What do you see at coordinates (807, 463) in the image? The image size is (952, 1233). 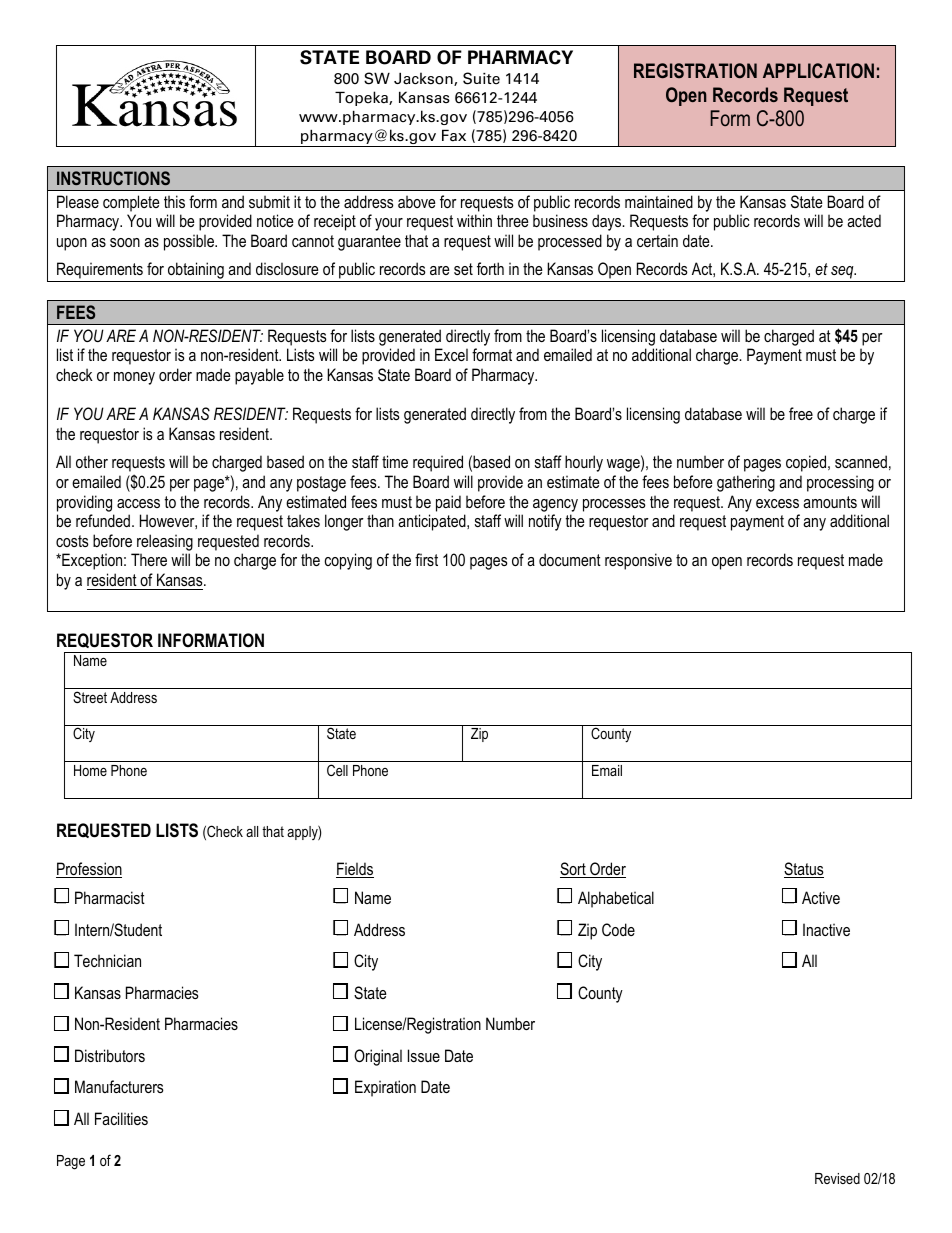 I see `copied` at bounding box center [807, 463].
